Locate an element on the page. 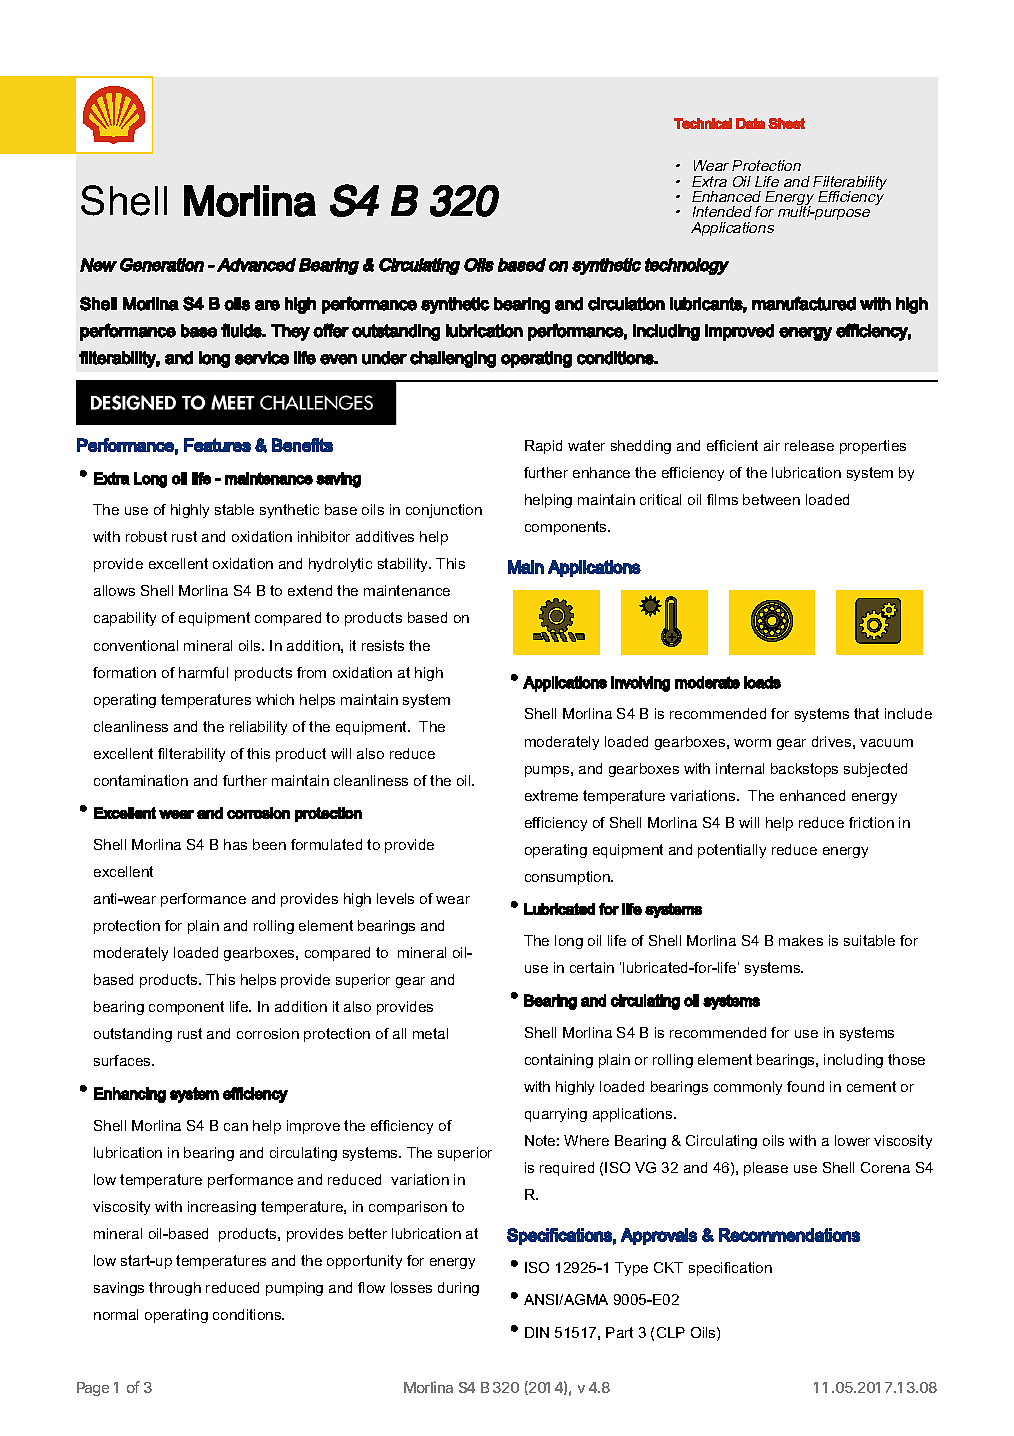 The height and width of the document is (1436, 1014). They is located at coordinates (290, 332).
